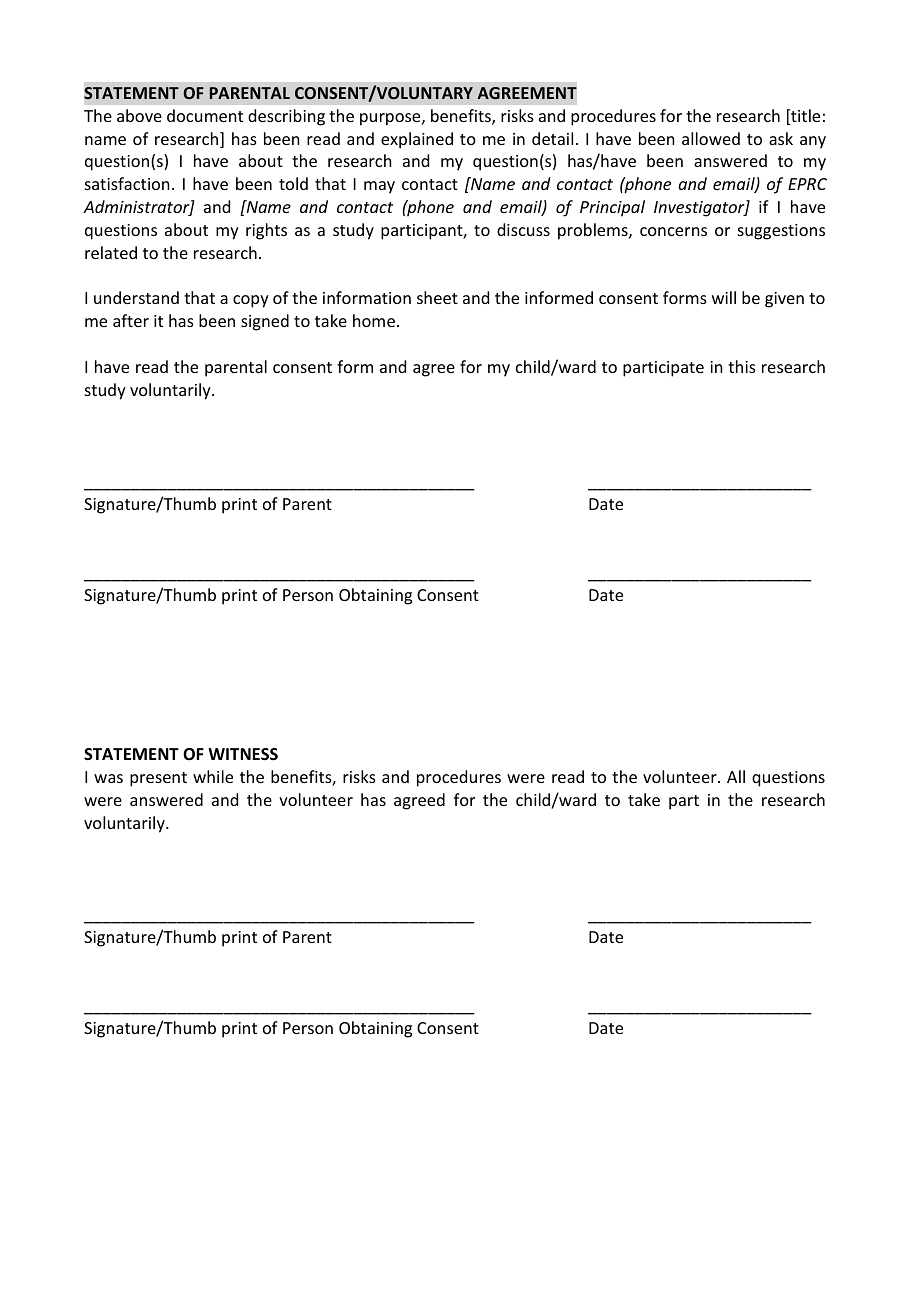  Describe the element at coordinates (417, 140) in the screenshot. I see `explained` at that location.
